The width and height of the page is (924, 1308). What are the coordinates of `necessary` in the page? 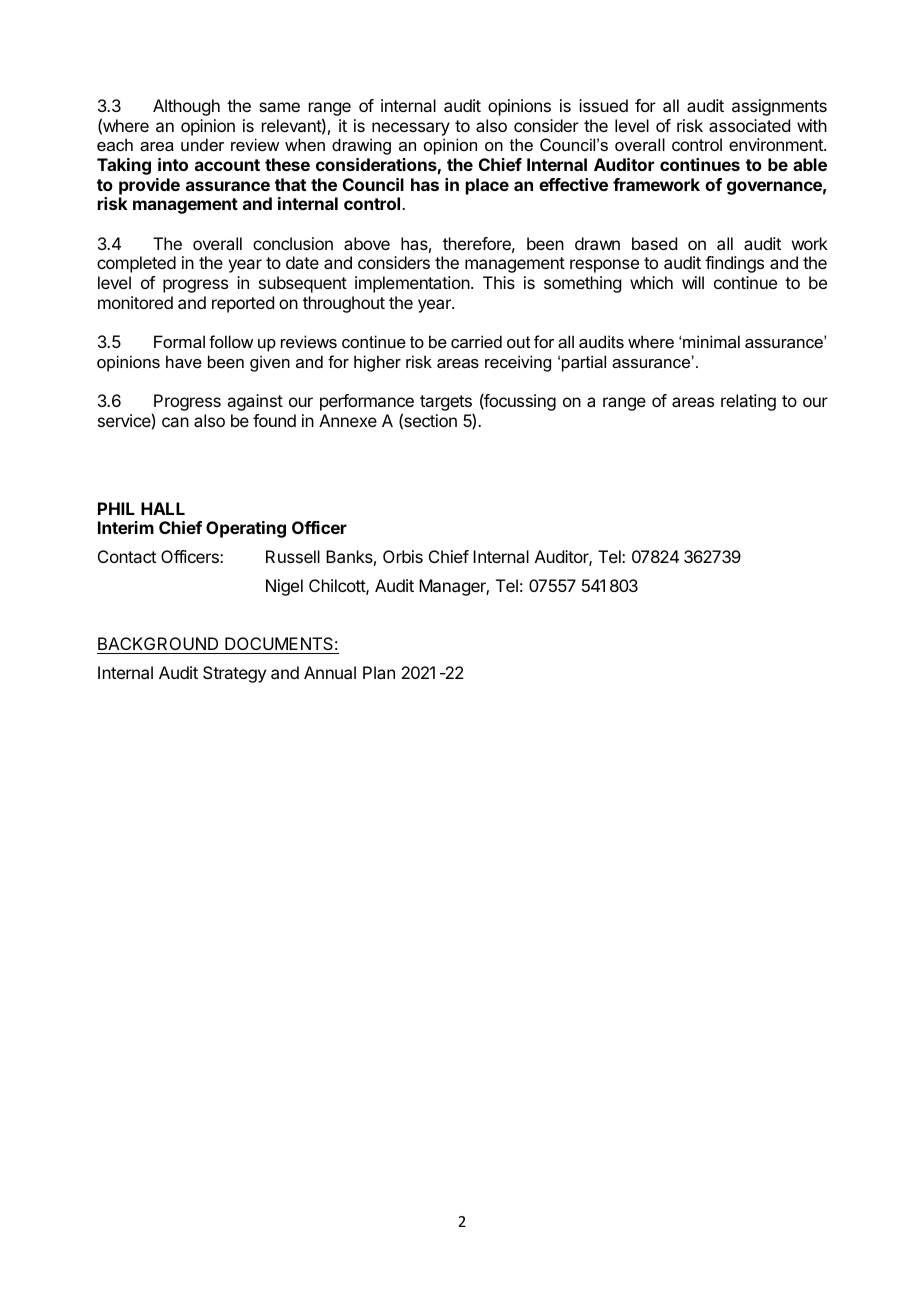 It's located at (411, 129).
